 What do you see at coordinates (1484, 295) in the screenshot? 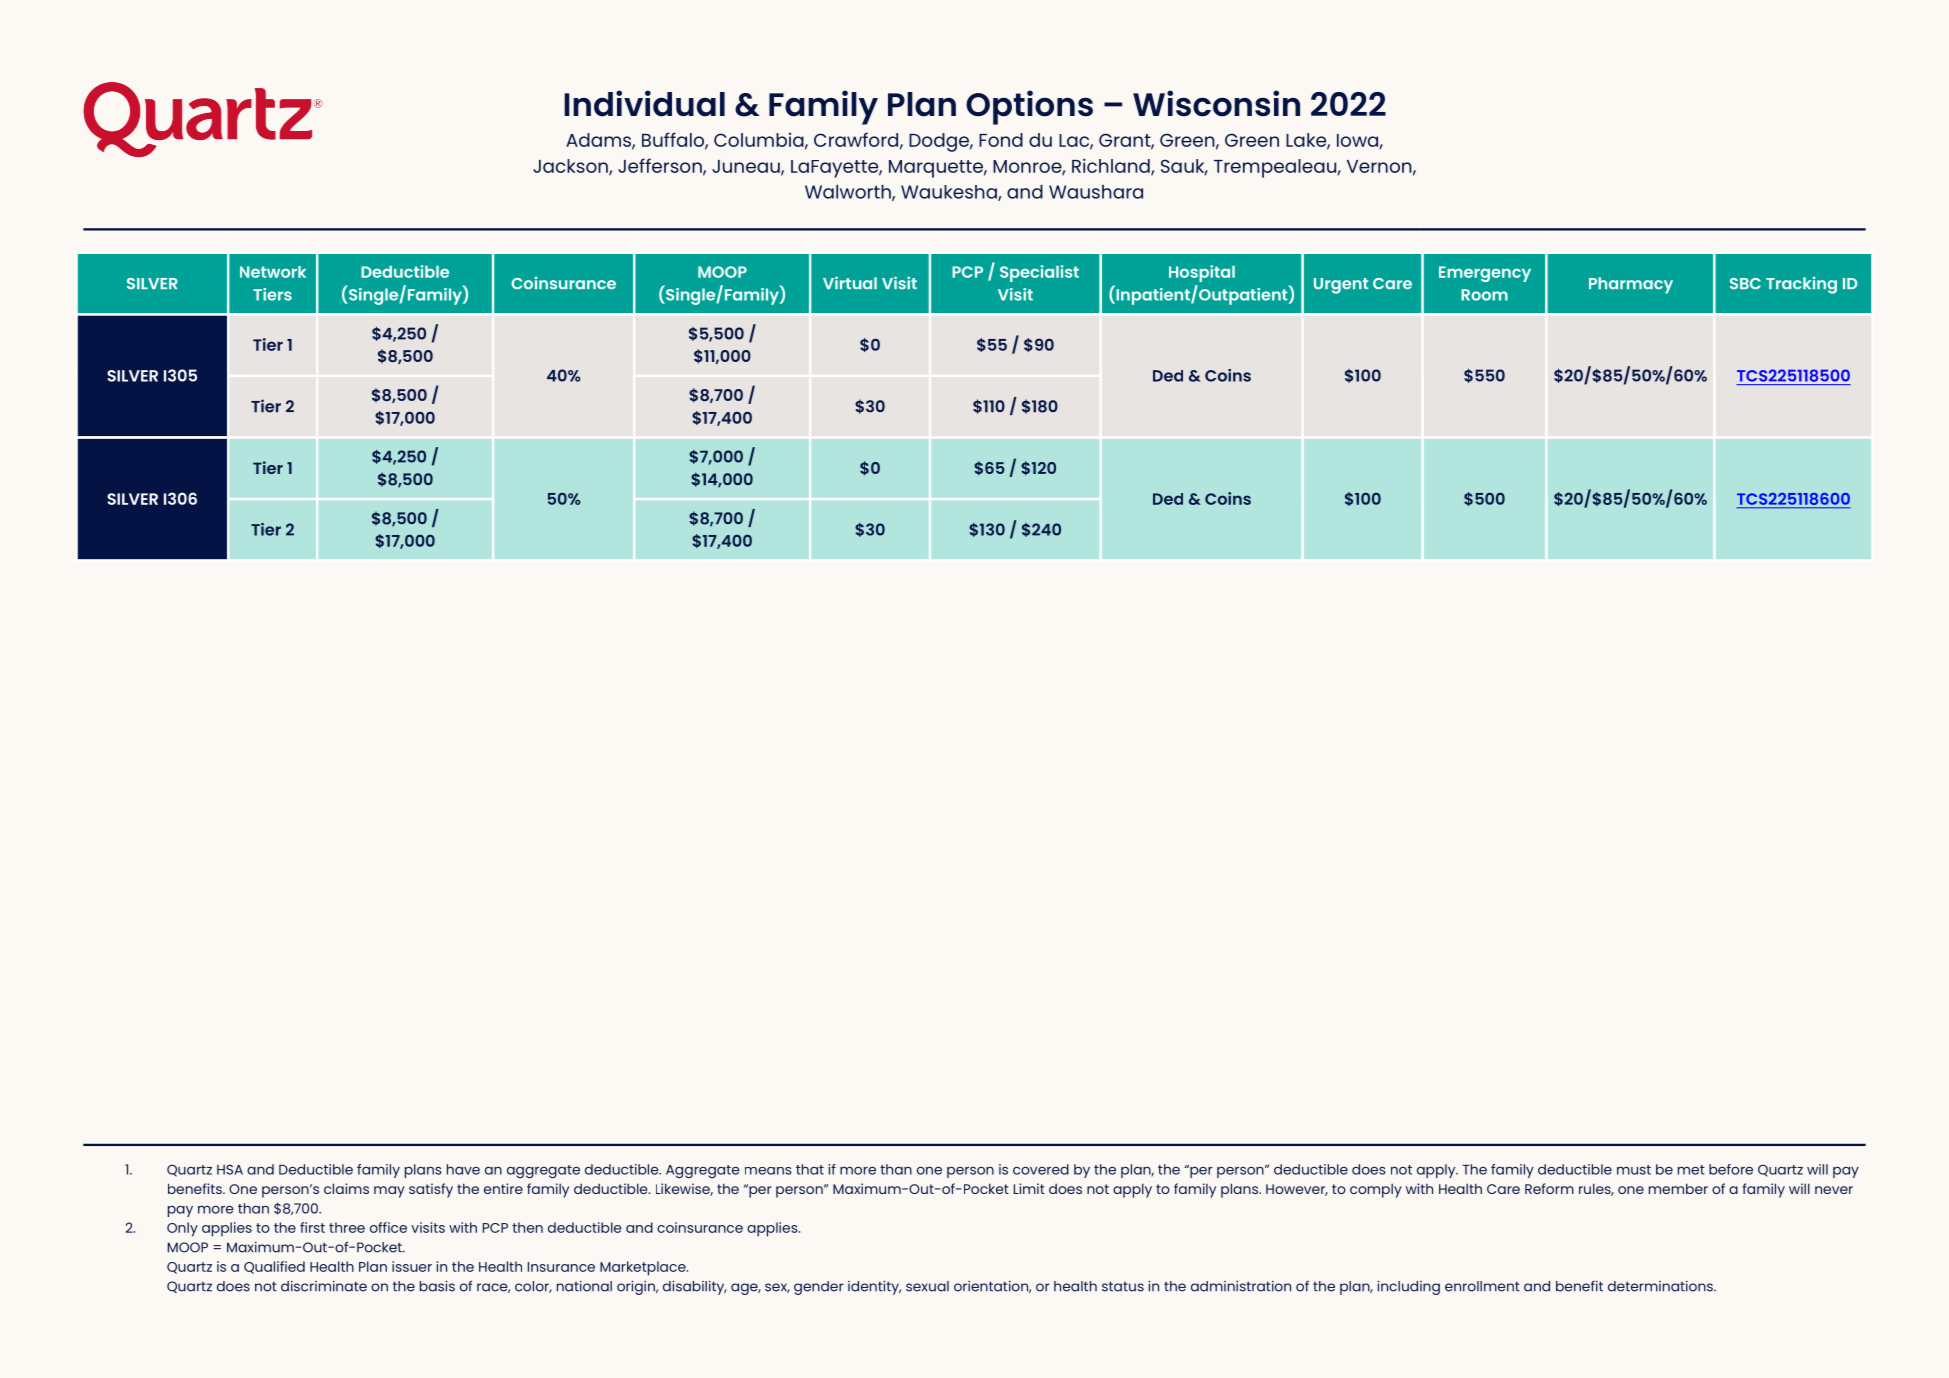
I see `Room` at bounding box center [1484, 295].
